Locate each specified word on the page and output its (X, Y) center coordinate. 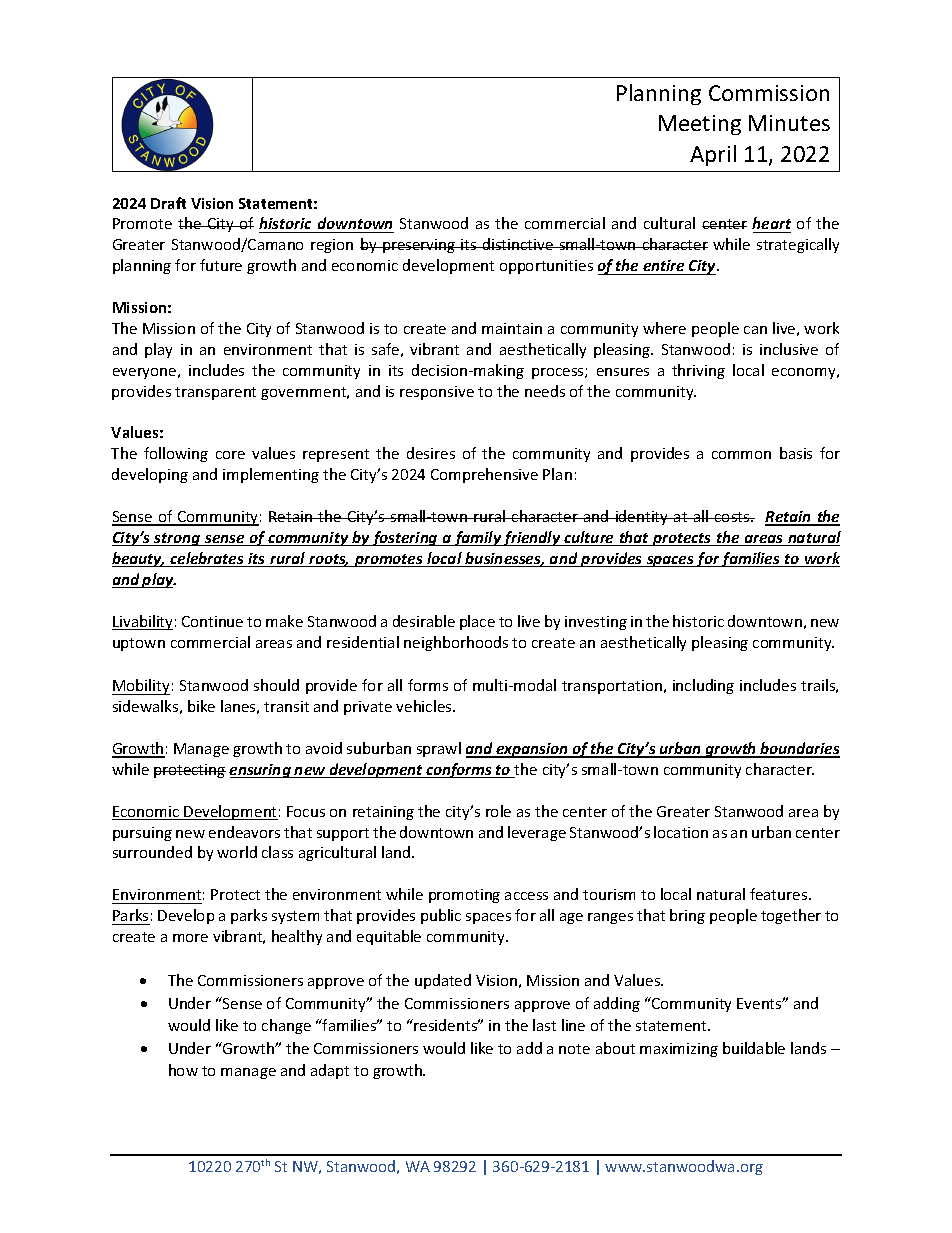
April (713, 155)
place (477, 622)
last (544, 1025)
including (703, 686)
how (183, 1070)
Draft (168, 203)
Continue (212, 621)
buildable (754, 1048)
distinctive (518, 244)
